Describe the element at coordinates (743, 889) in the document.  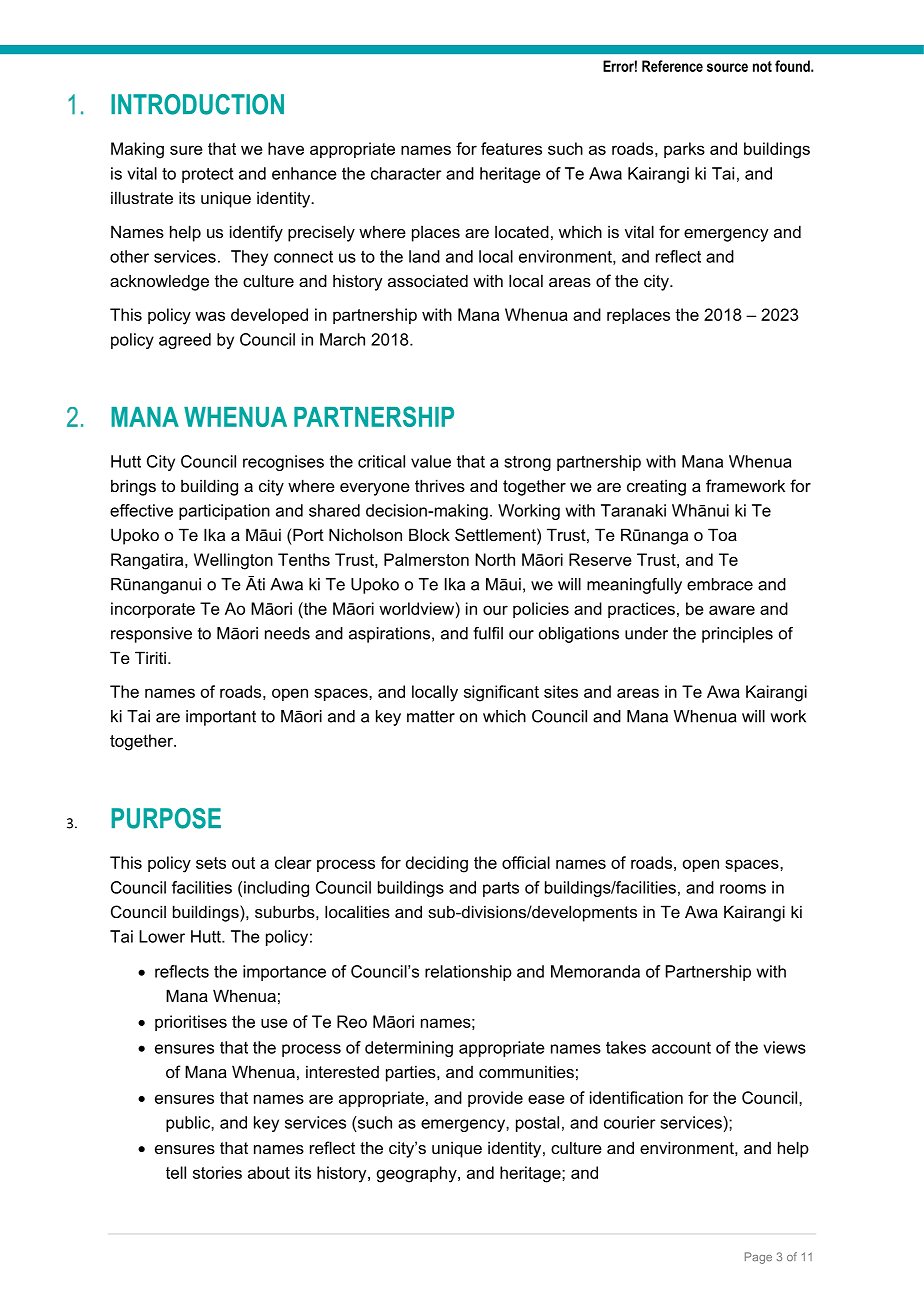
I see `rooms` at that location.
